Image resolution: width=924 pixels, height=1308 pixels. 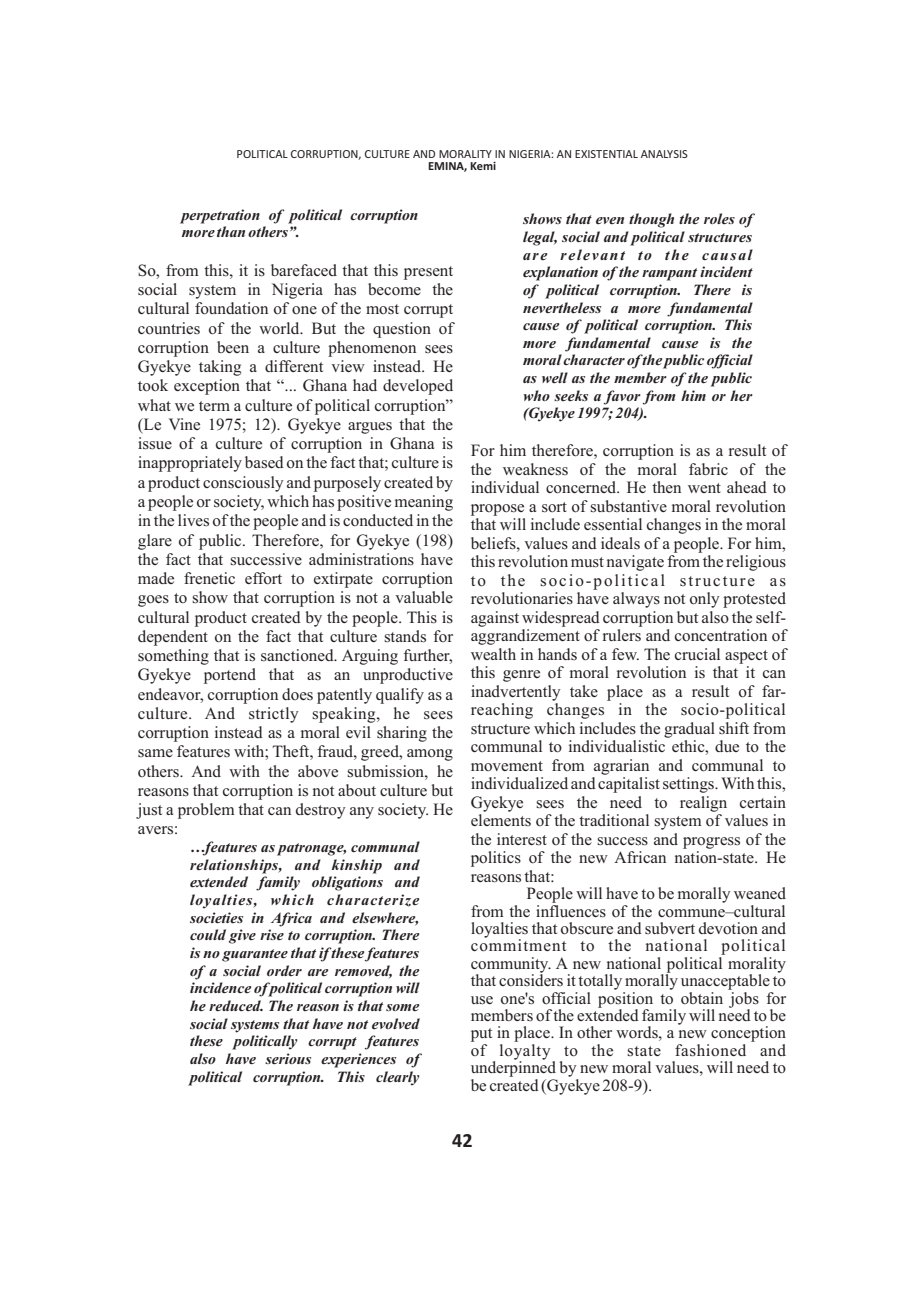 I want to click on meaning, so click(x=424, y=503).
